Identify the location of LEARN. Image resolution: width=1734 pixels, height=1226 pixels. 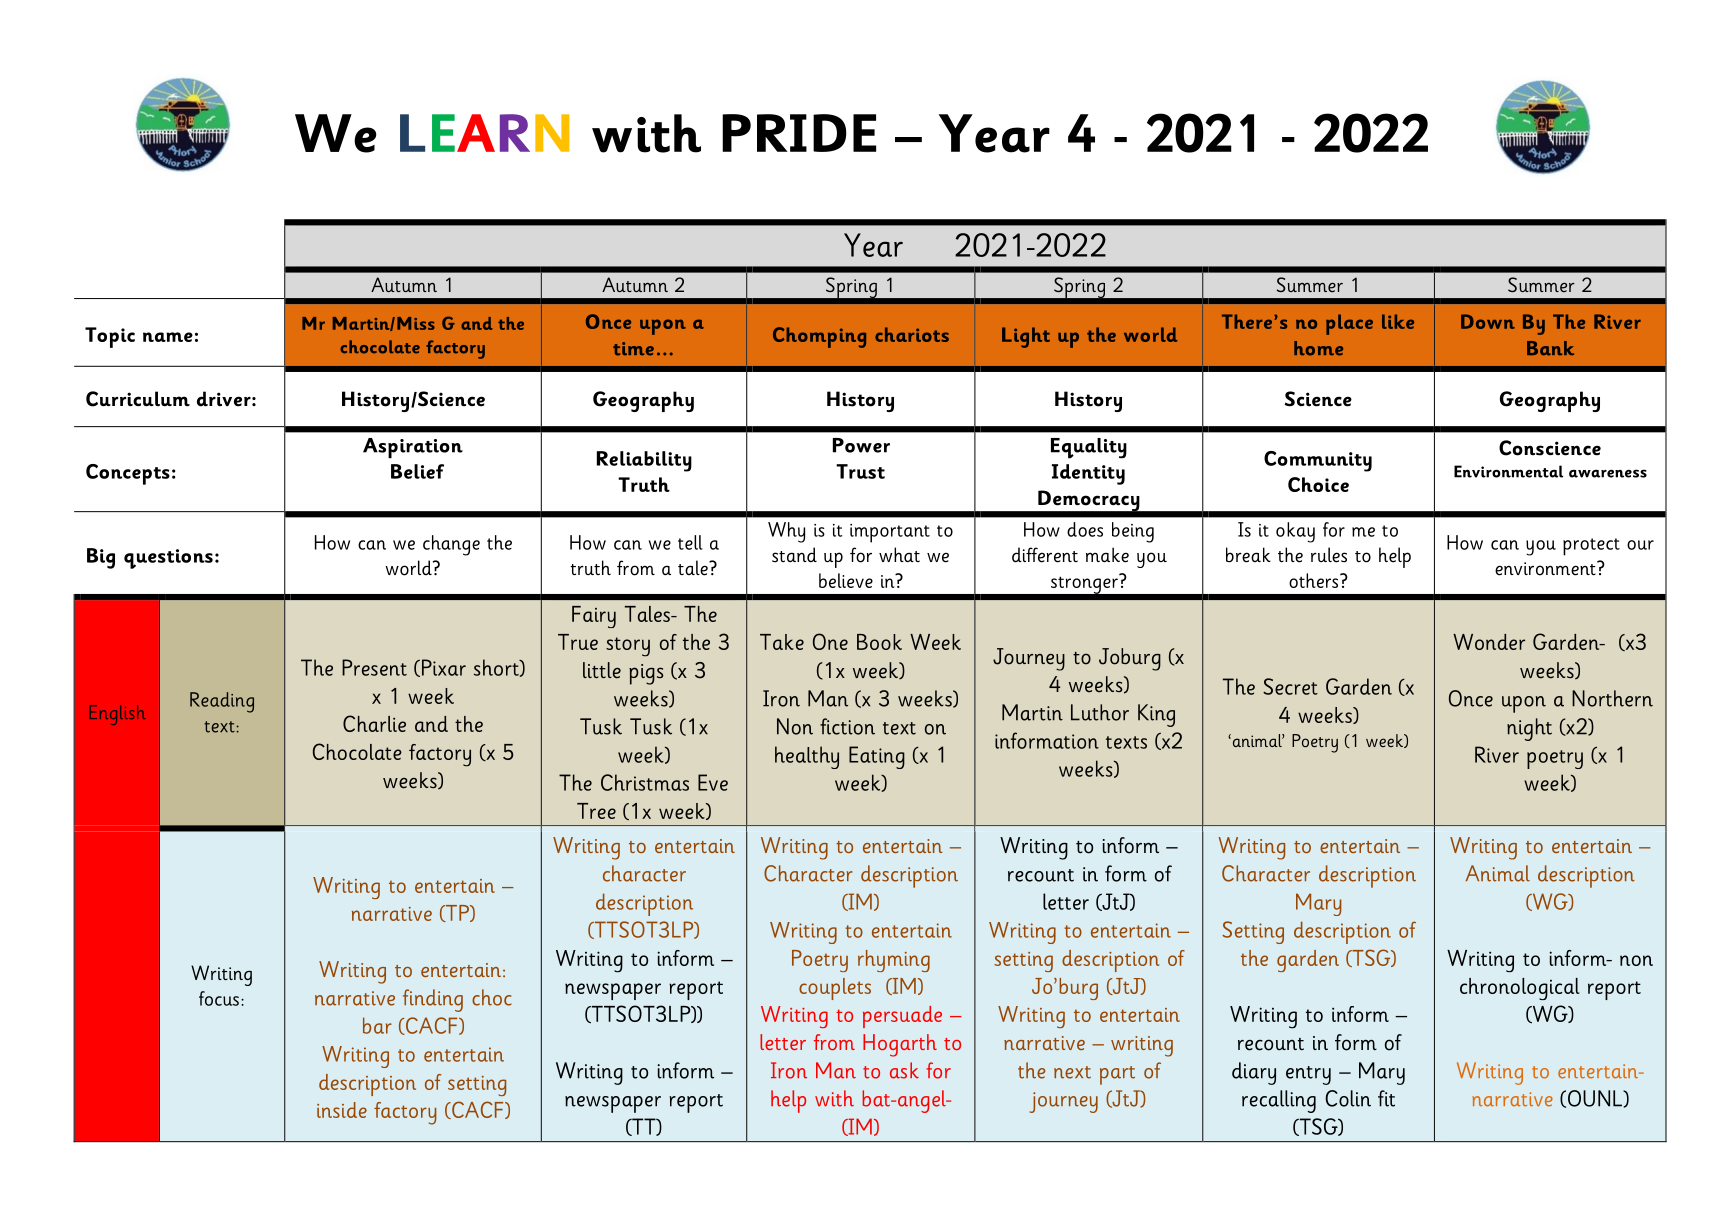
(484, 133).
